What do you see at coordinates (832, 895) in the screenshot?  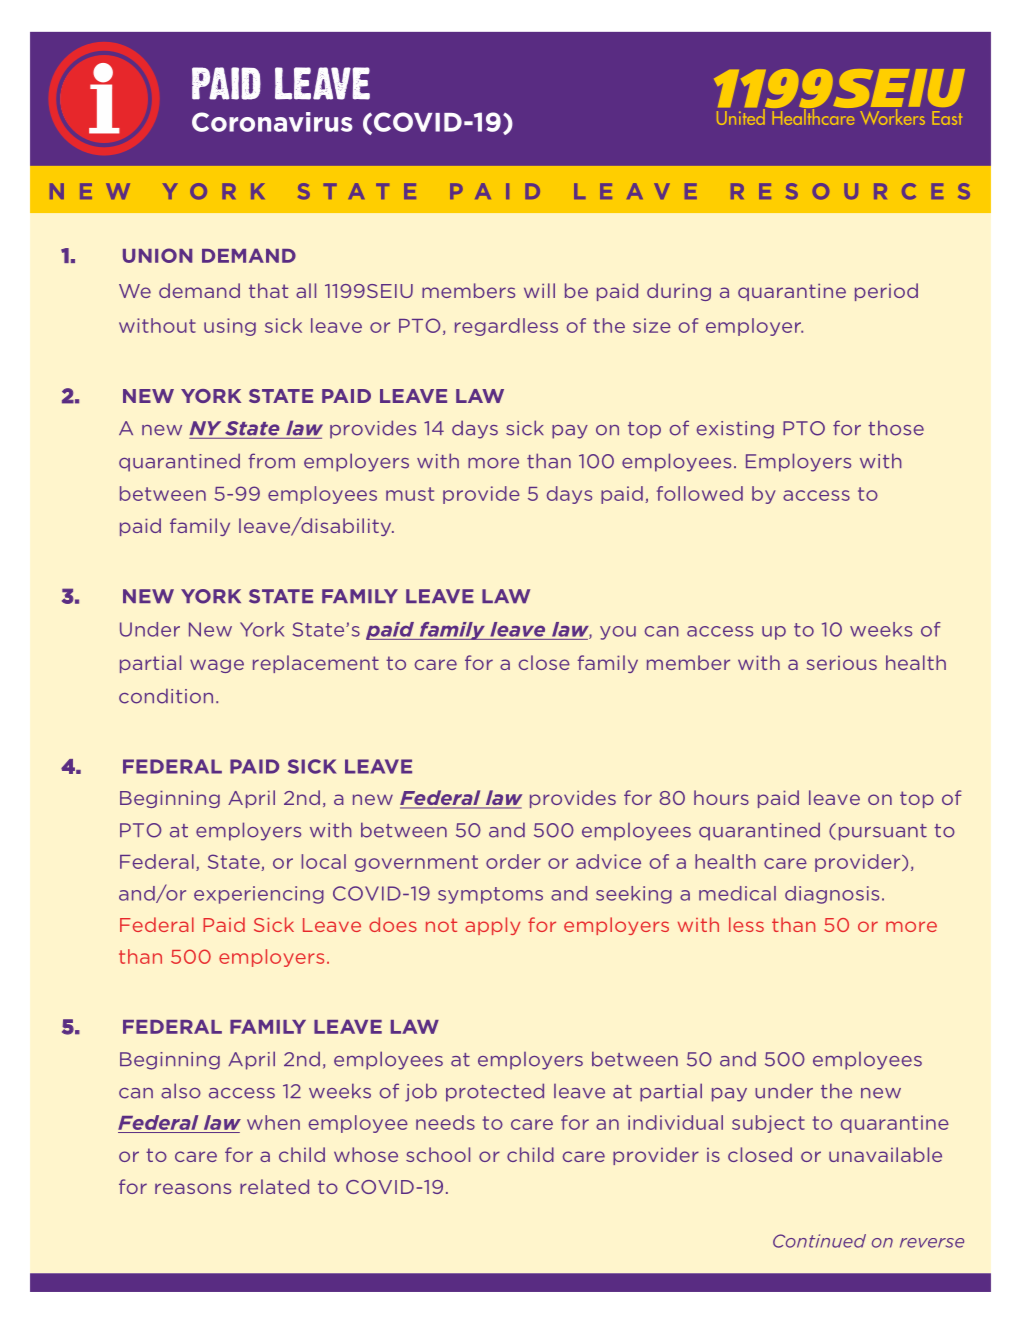 I see `diagnosis` at bounding box center [832, 895].
